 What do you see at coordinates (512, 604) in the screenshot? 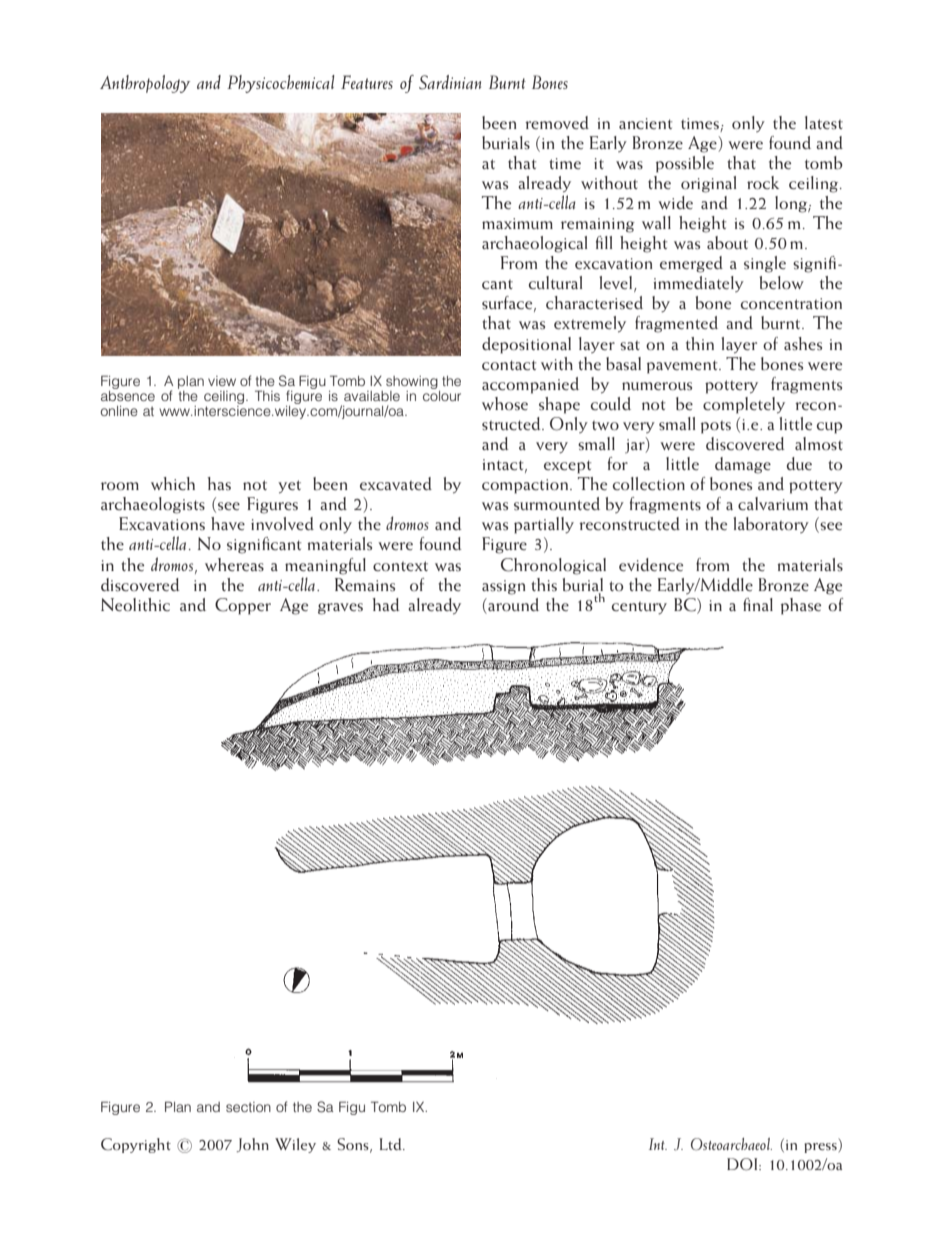
I see `around` at bounding box center [512, 604].
